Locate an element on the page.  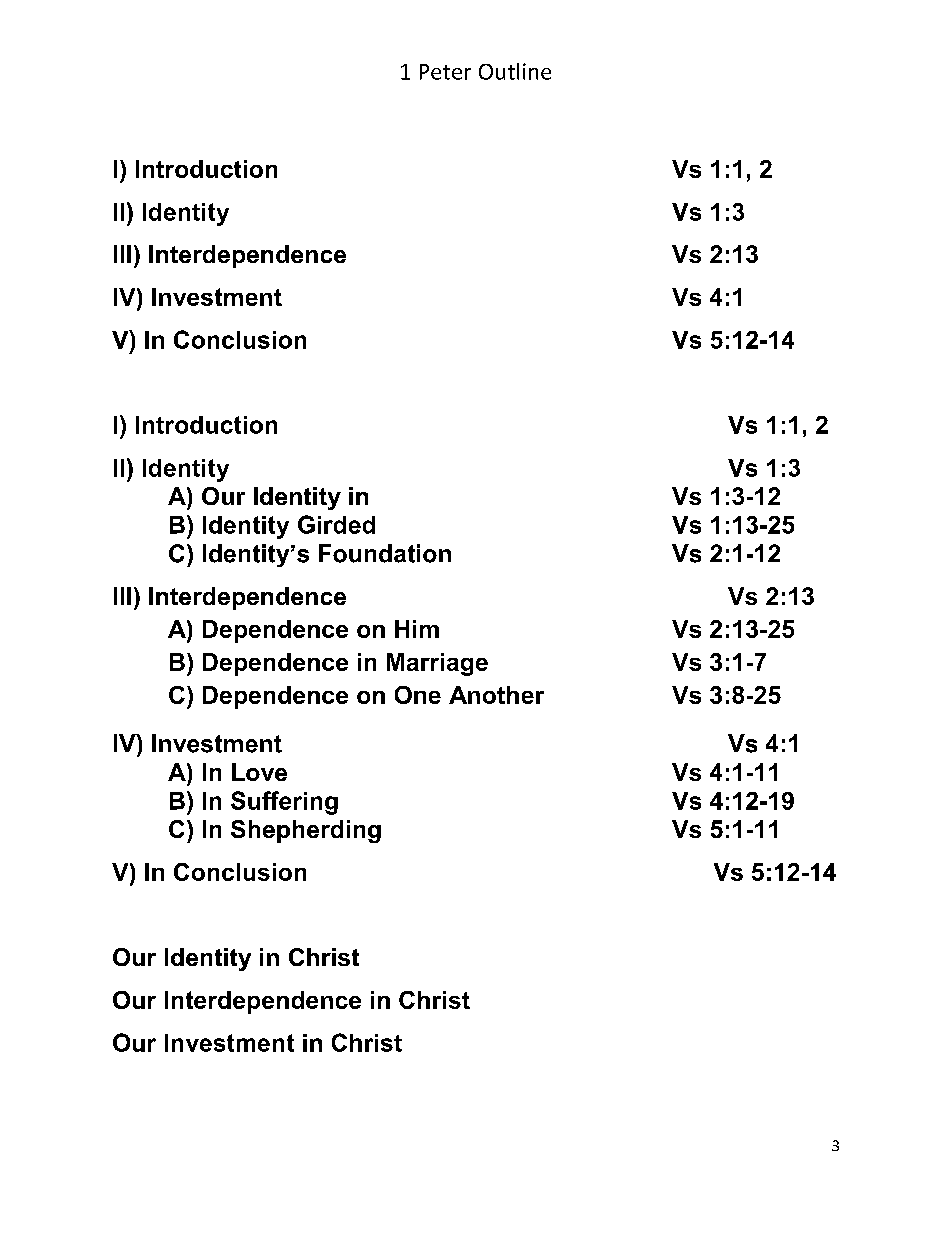
Foundation is located at coordinates (385, 553).
